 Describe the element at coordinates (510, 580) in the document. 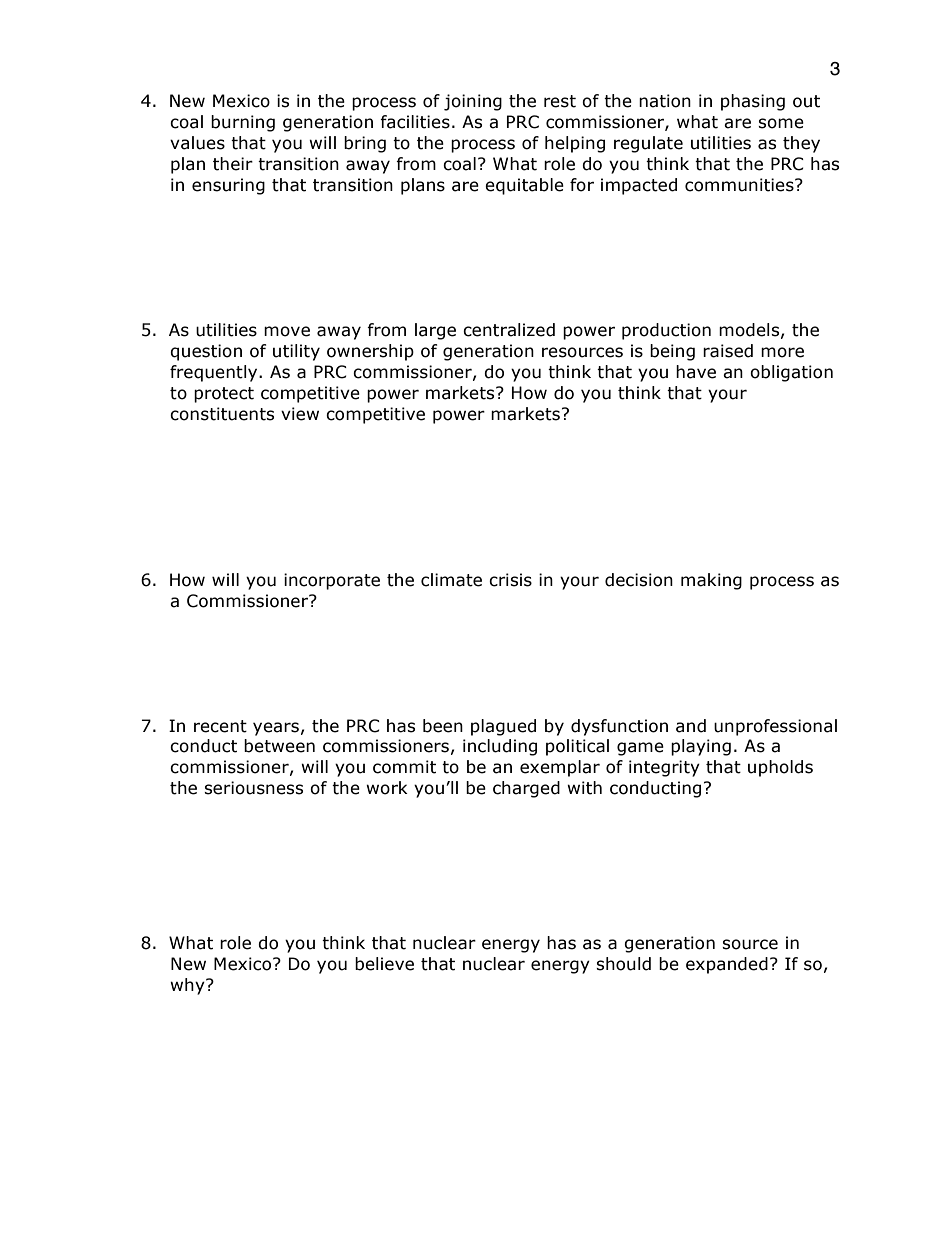

I see `crisis` at that location.
